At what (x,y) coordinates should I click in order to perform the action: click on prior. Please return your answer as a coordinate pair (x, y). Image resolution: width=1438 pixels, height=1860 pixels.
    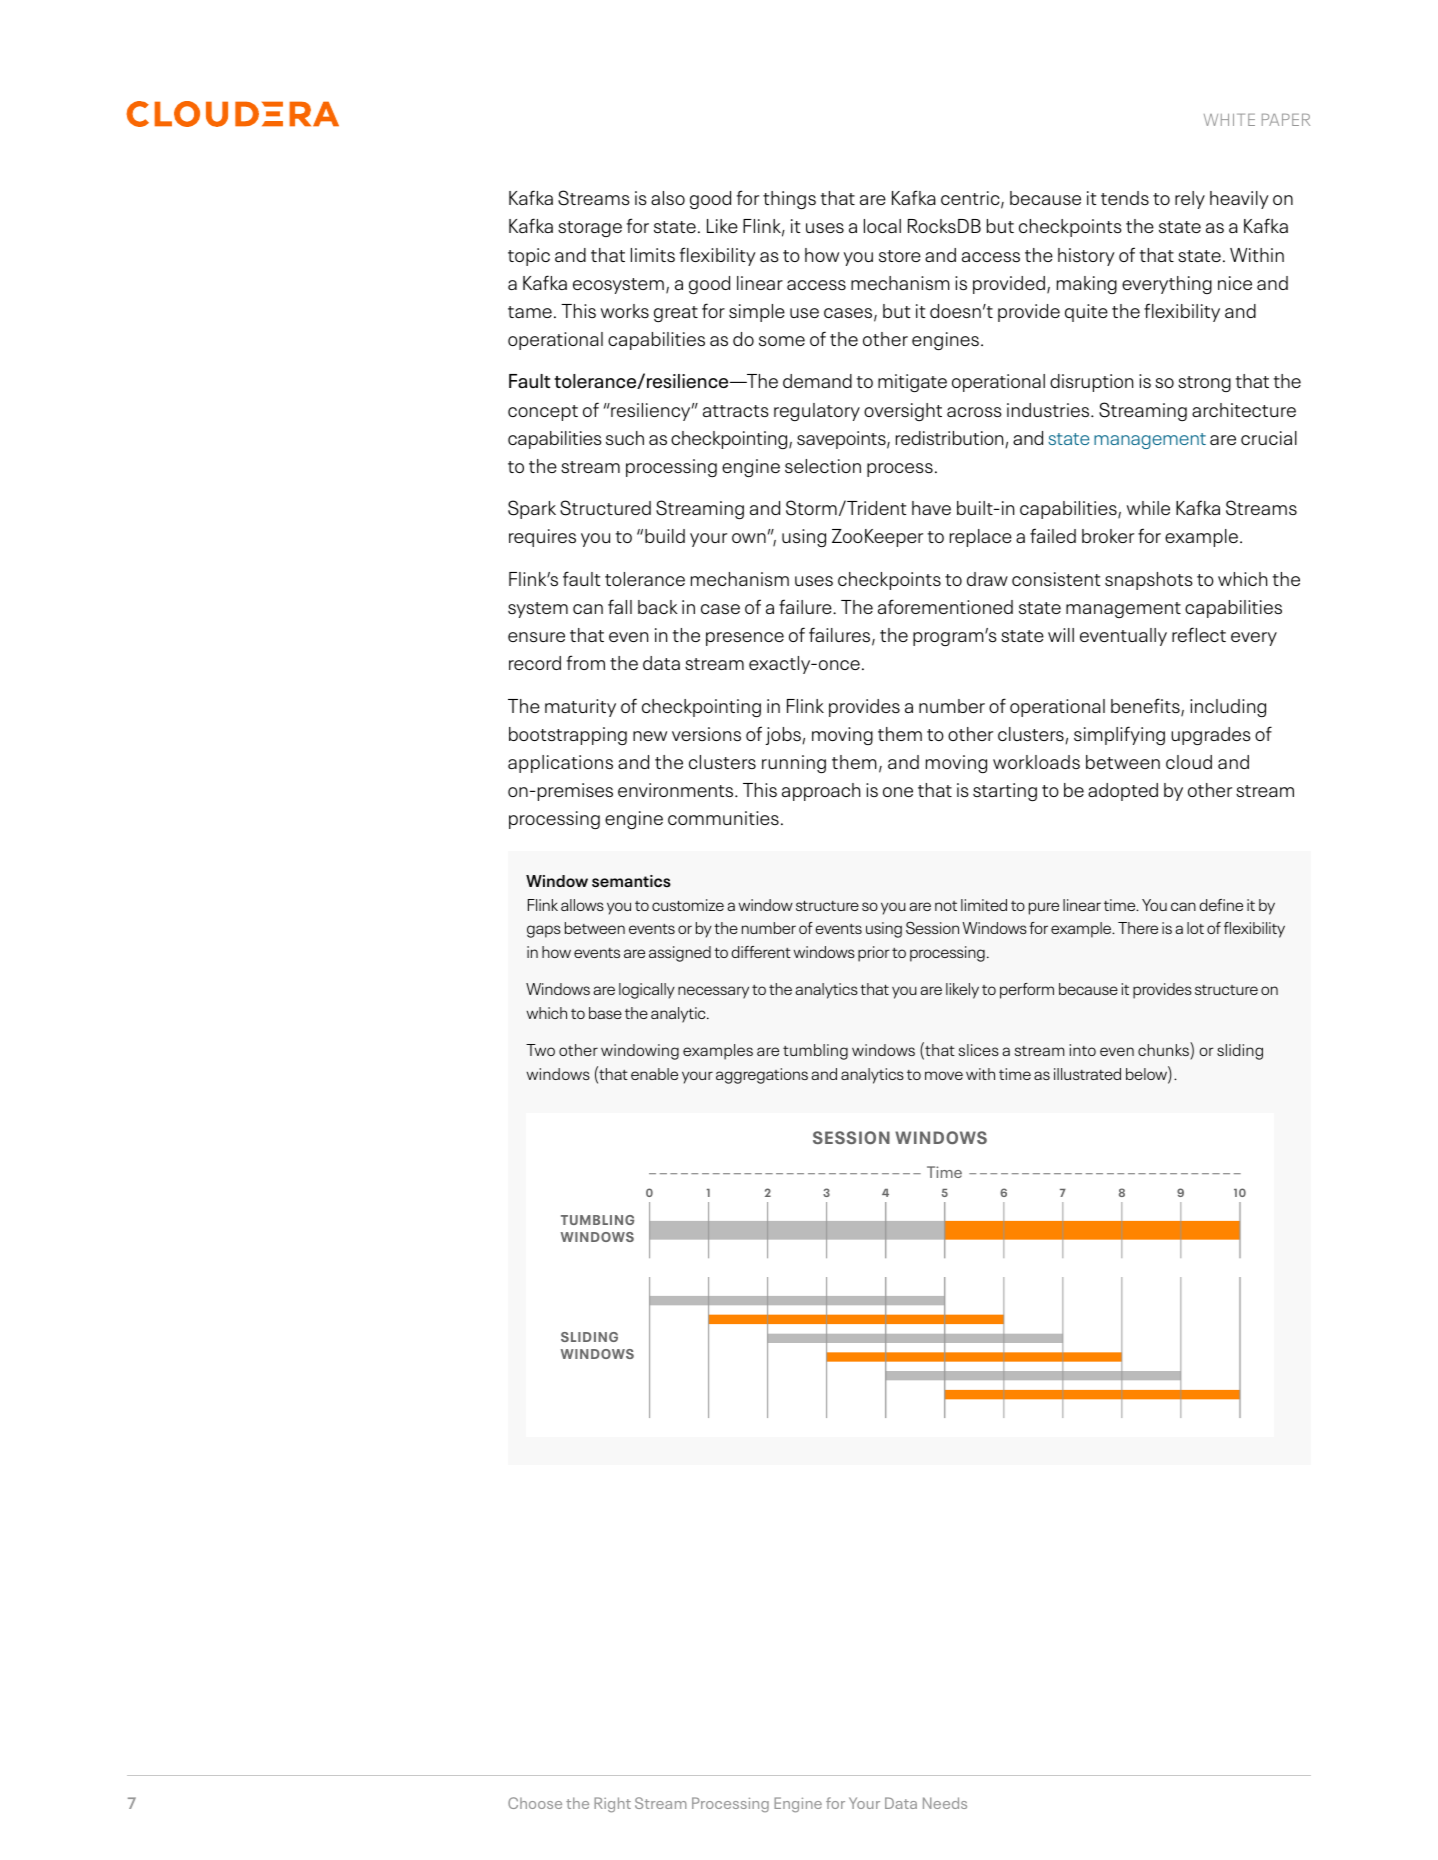
    Looking at the image, I should click on (874, 954).
